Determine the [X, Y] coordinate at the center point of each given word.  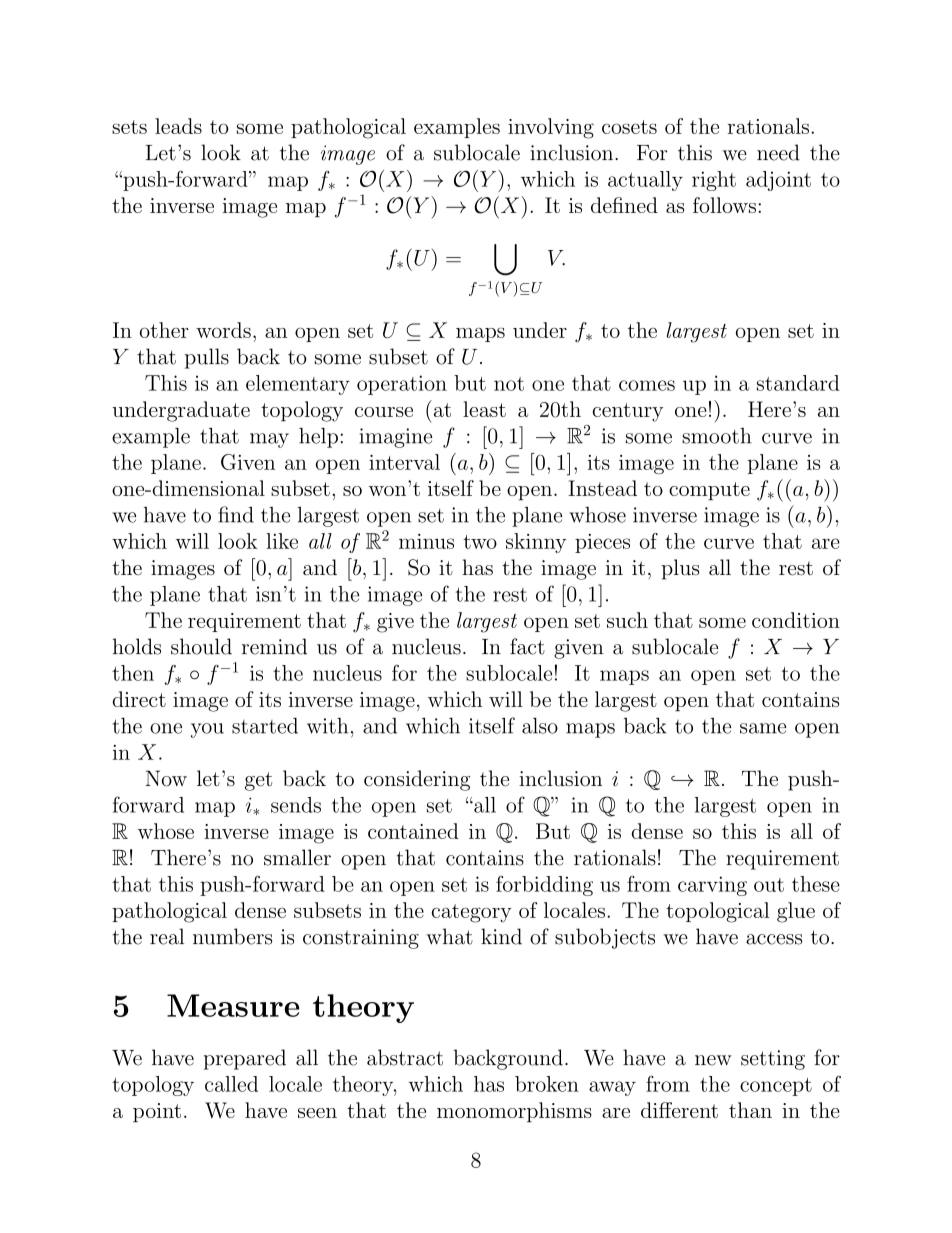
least [484, 409]
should [201, 646]
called [231, 1084]
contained [413, 831]
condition [796, 620]
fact [527, 646]
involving [551, 128]
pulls [207, 358]
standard [798, 383]
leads [178, 126]
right [714, 181]
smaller [297, 857]
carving [712, 886]
